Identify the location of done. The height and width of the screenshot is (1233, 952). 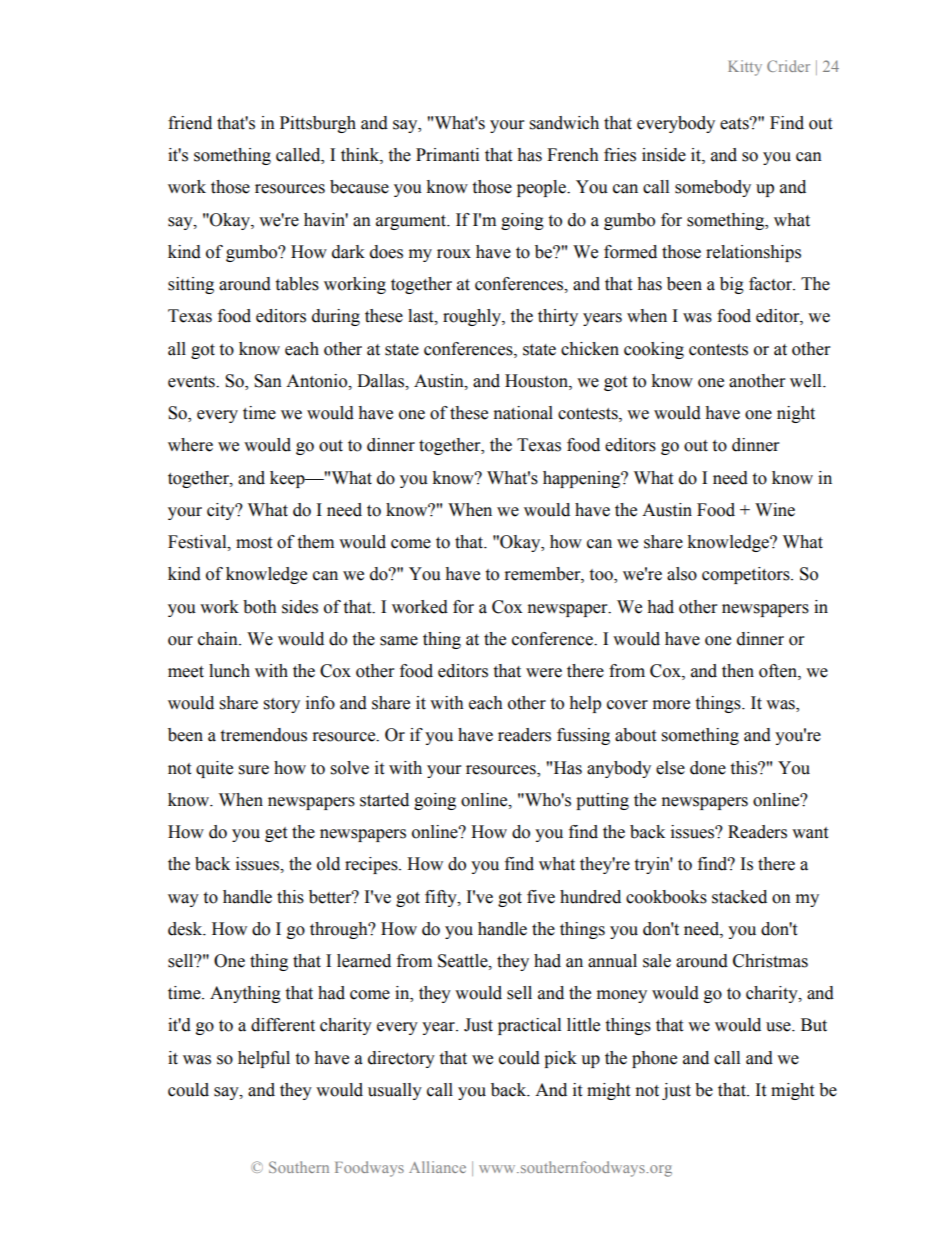
(708, 768).
